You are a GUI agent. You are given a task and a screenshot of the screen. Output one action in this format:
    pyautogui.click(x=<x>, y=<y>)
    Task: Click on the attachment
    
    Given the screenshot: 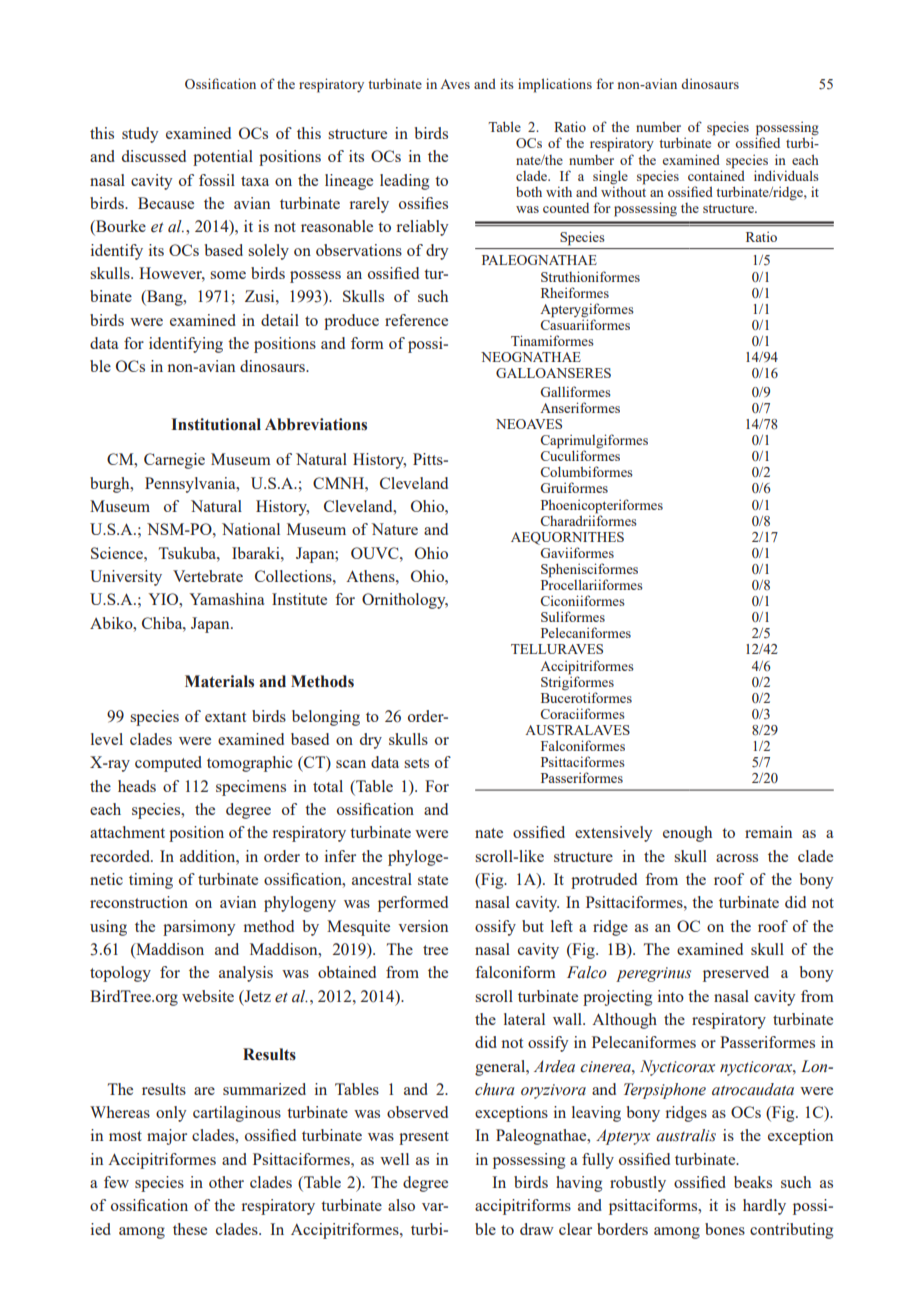 What is the action you would take?
    pyautogui.click(x=127, y=832)
